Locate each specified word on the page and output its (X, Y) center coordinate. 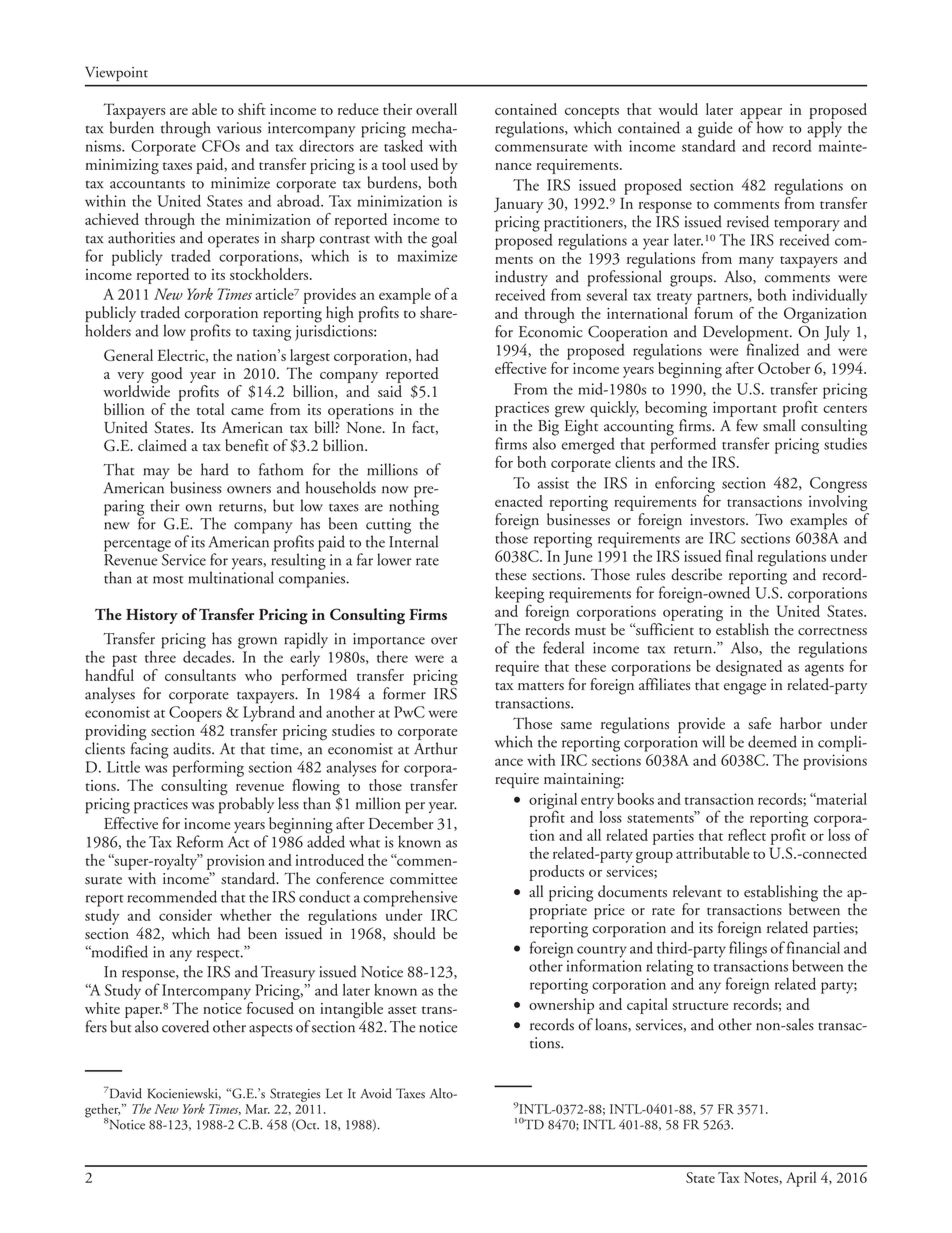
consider (185, 915)
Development (747, 334)
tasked (403, 144)
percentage (137, 546)
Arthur (436, 748)
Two (769, 519)
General (128, 355)
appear (761, 113)
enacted (519, 501)
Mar (257, 1109)
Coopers (195, 714)
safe (759, 723)
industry (521, 278)
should (414, 933)
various (239, 128)
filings (748, 949)
